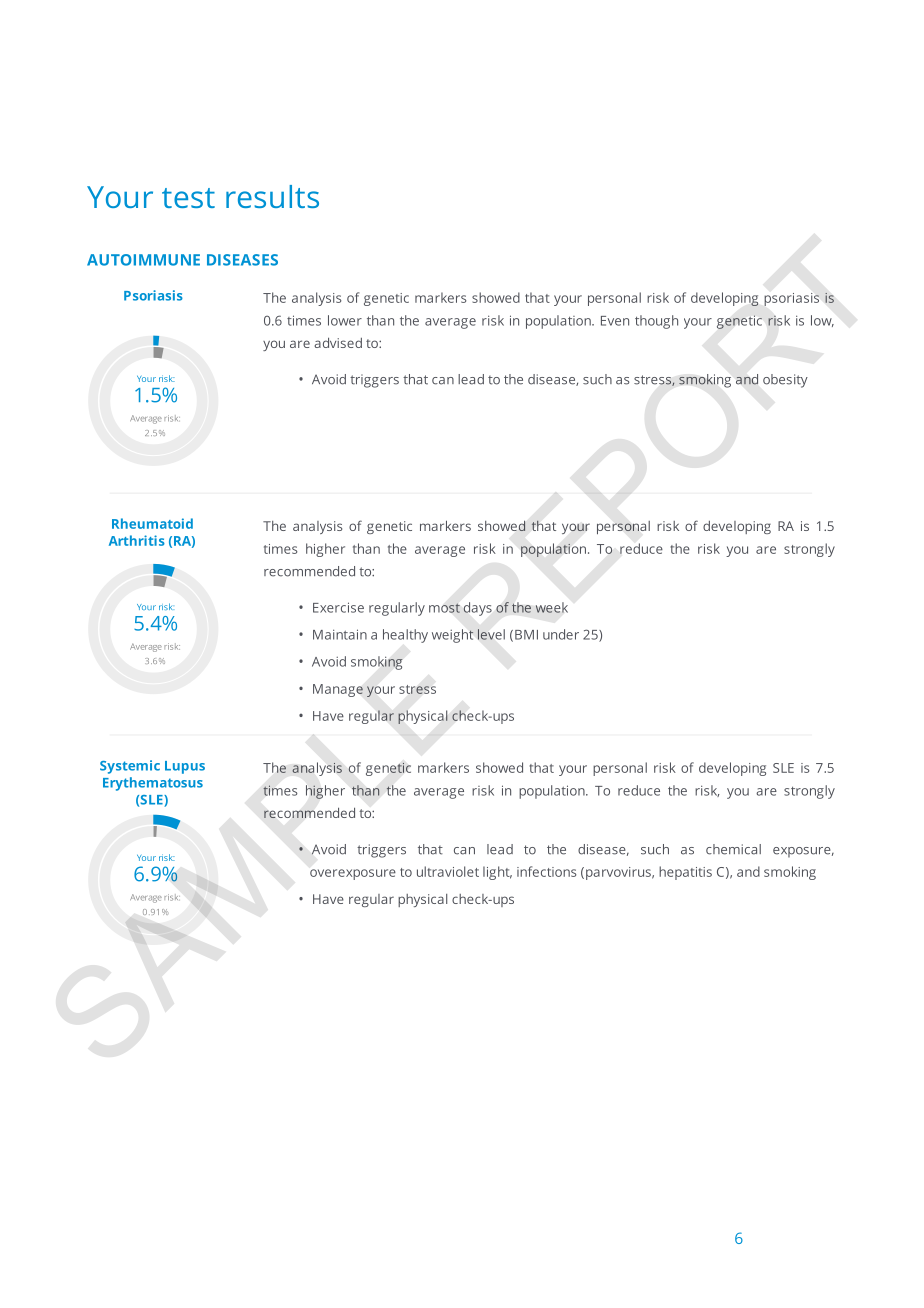 Image resolution: width=924 pixels, height=1308 pixels. Describe the element at coordinates (153, 784) in the page. I see `Erythematosus` at that location.
